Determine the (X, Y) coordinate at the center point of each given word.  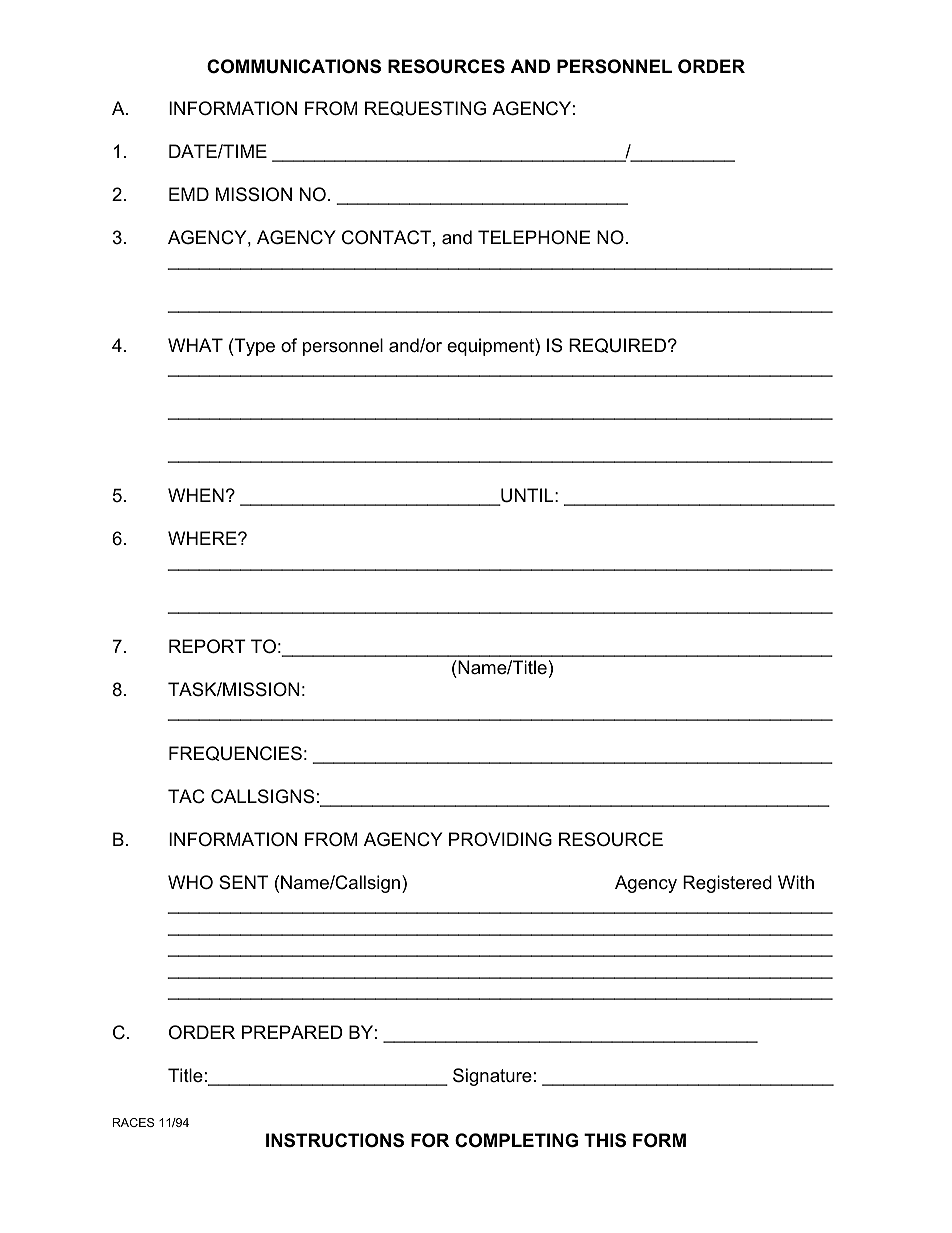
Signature (492, 1077)
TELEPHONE (534, 237)
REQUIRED (617, 345)
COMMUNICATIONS (294, 66)
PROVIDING (500, 839)
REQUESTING (425, 108)
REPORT (207, 646)
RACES (133, 1122)
